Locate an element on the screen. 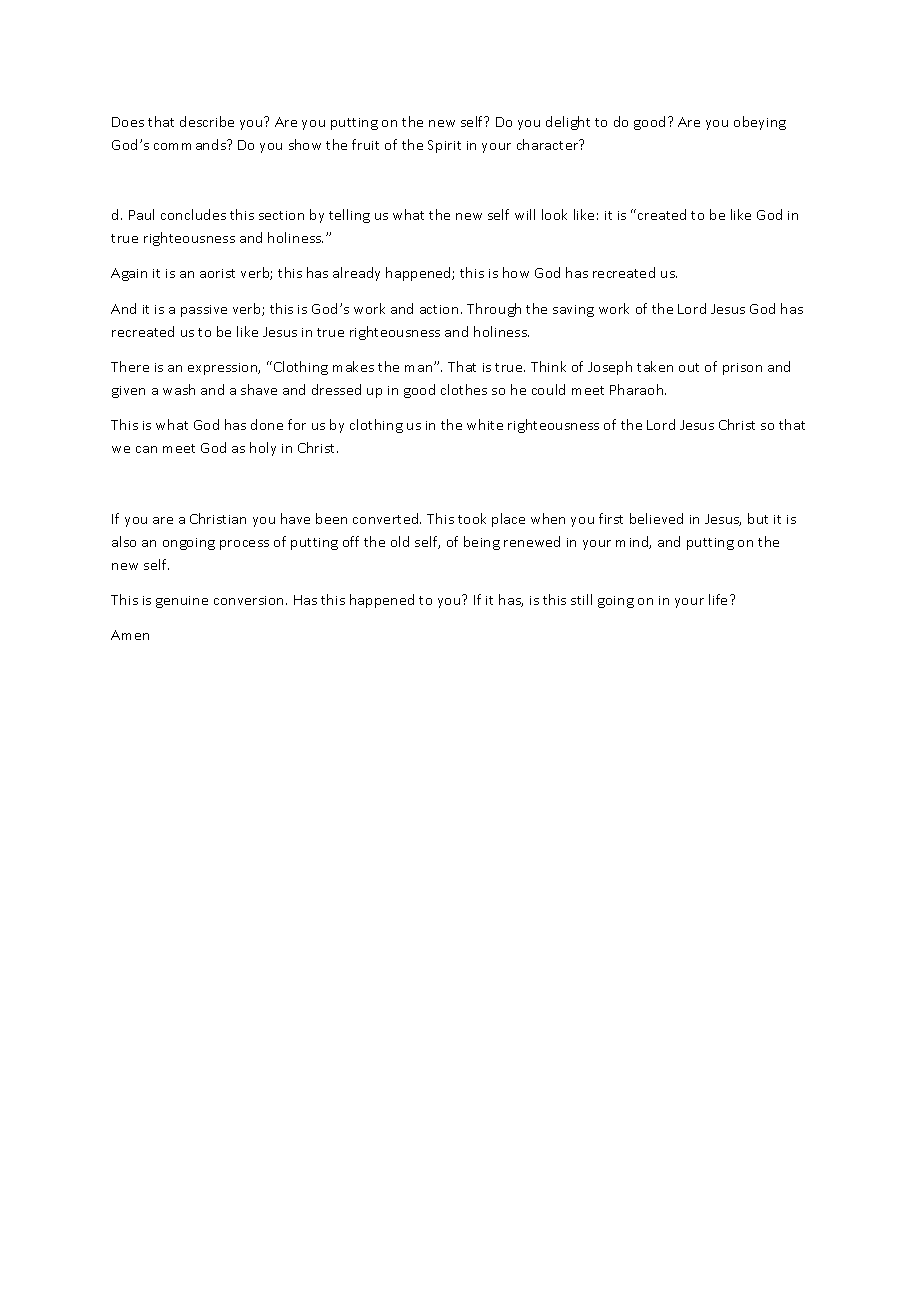 The width and height of the screenshot is (924, 1308). obeying is located at coordinates (760, 123).
